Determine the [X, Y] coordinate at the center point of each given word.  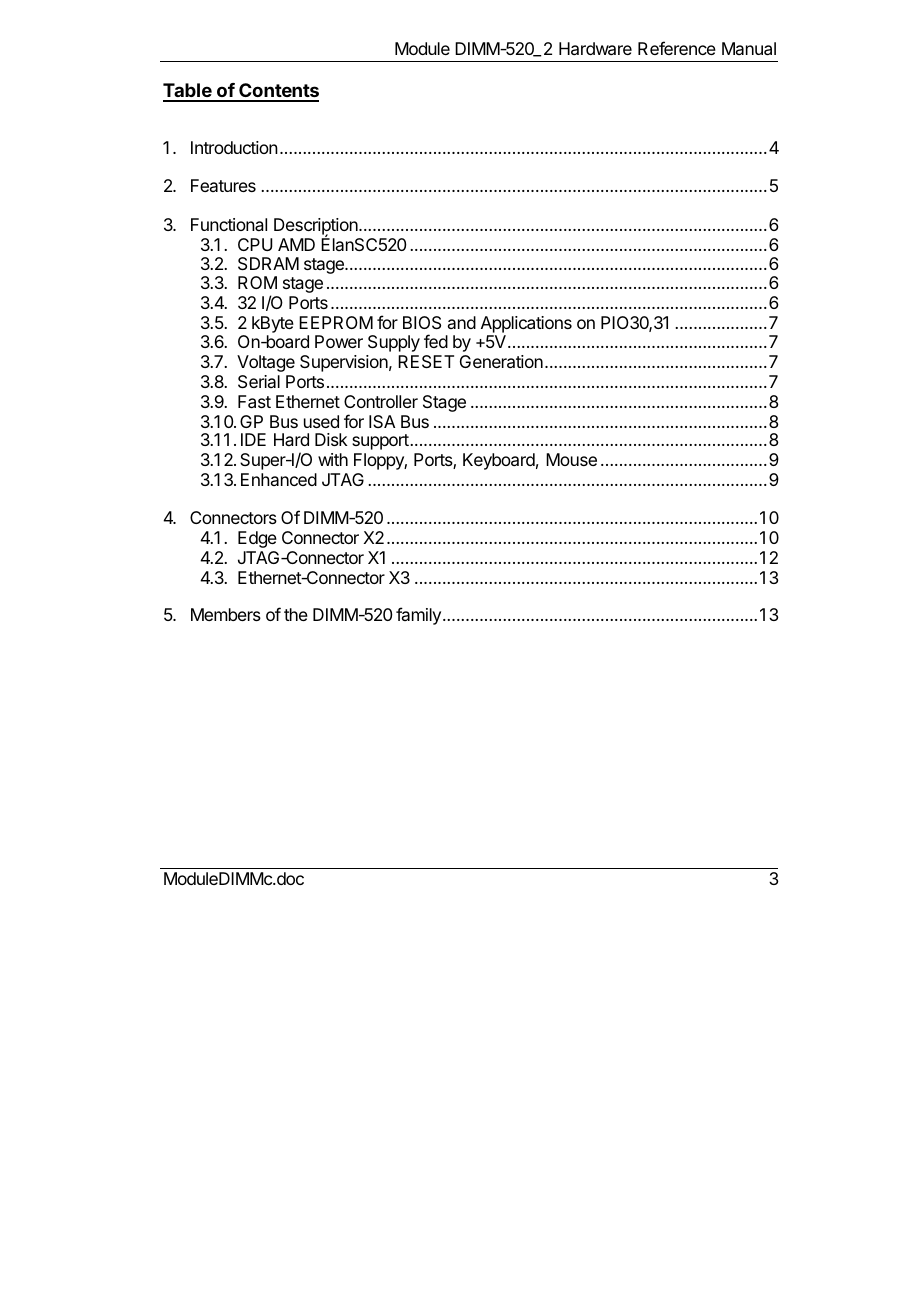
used [321, 421]
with [333, 459]
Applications [526, 324]
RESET [426, 361]
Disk [331, 439]
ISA [382, 421]
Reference [677, 48]
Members [226, 614]
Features [223, 185]
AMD [296, 244]
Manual [749, 48]
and [462, 322]
